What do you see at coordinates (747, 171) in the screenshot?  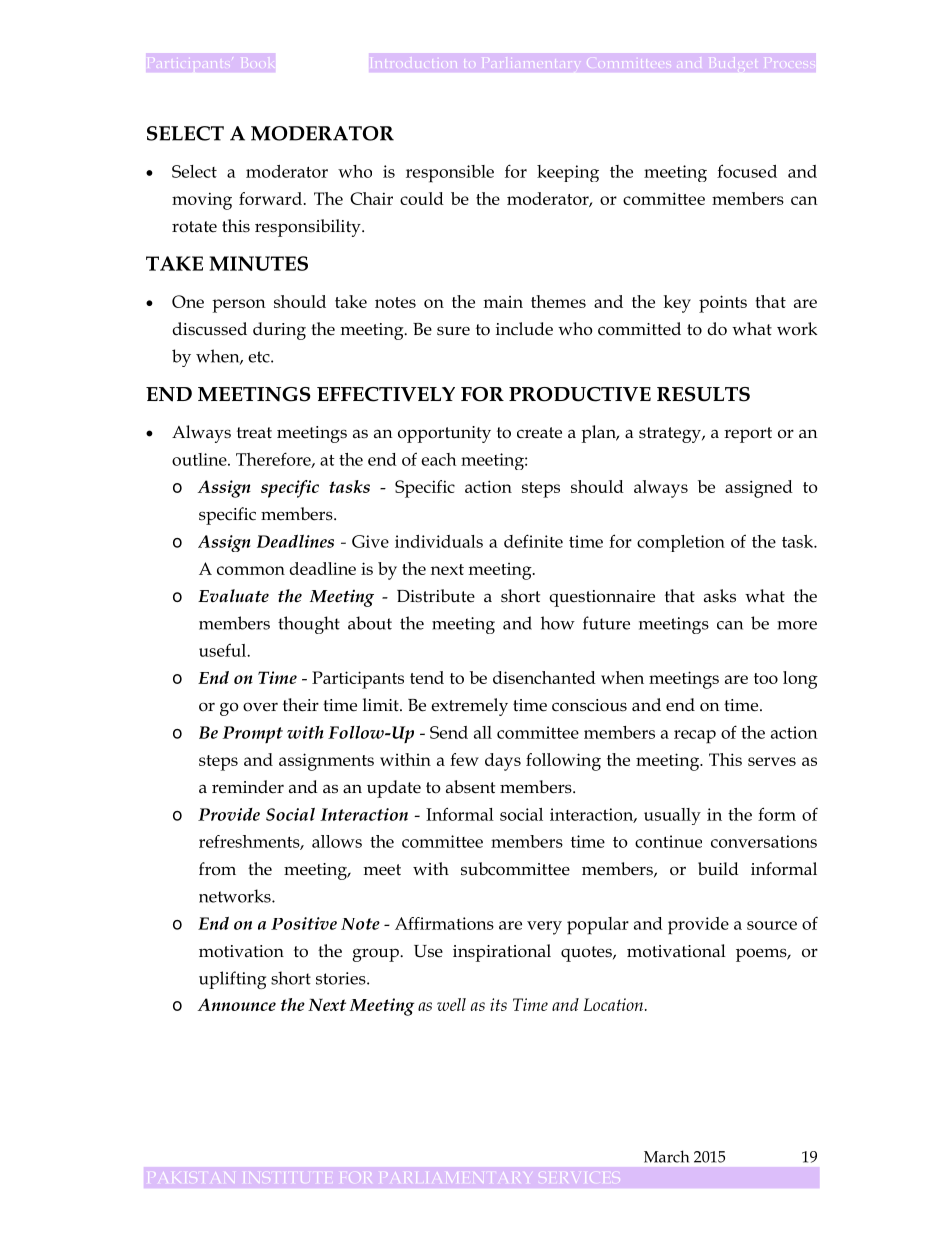 I see `focused` at bounding box center [747, 171].
